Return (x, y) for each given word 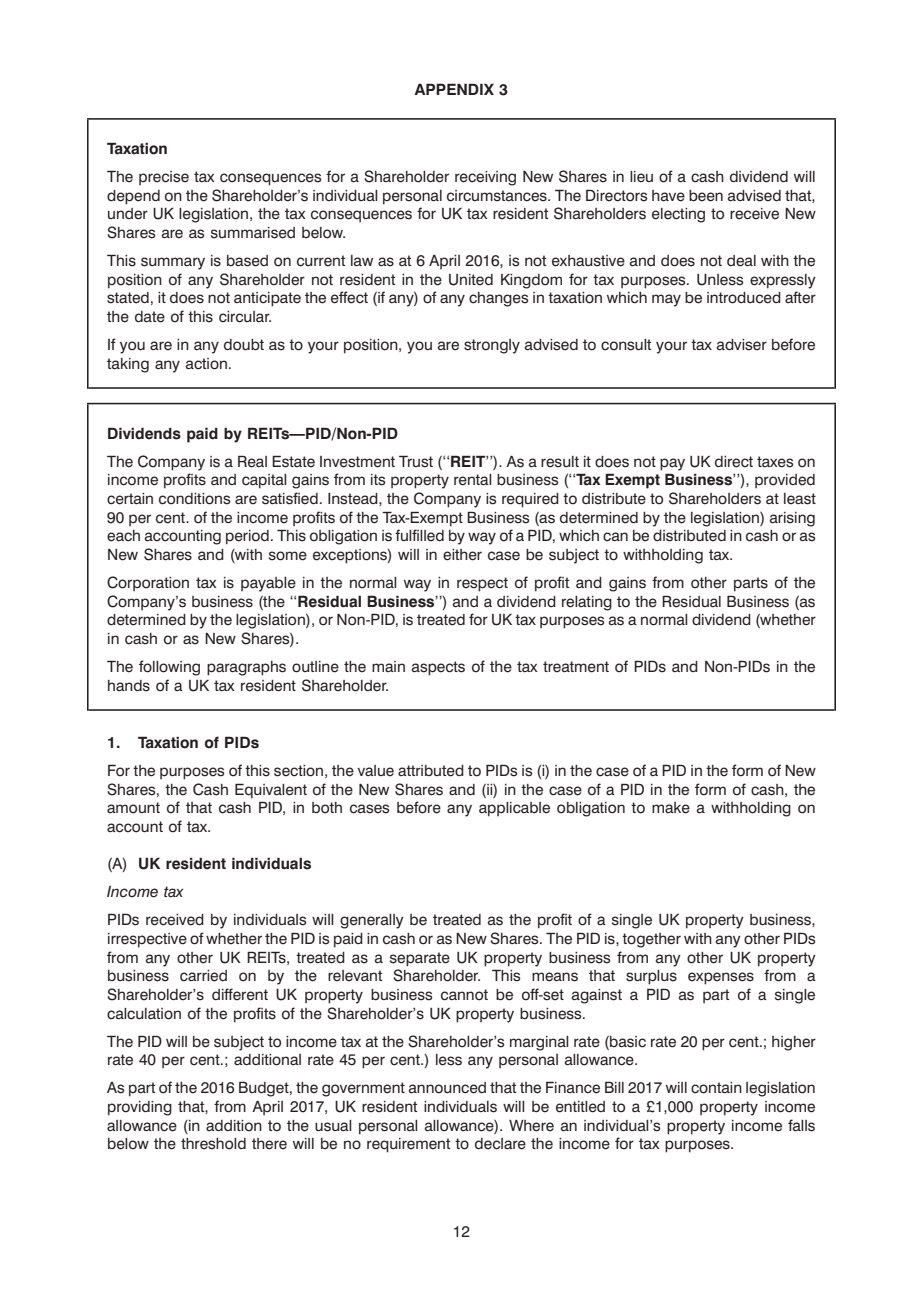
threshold (213, 1144)
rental (473, 480)
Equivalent (271, 791)
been (706, 196)
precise (164, 178)
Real (252, 461)
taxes (775, 462)
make (671, 808)
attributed (431, 771)
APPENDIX (454, 89)
